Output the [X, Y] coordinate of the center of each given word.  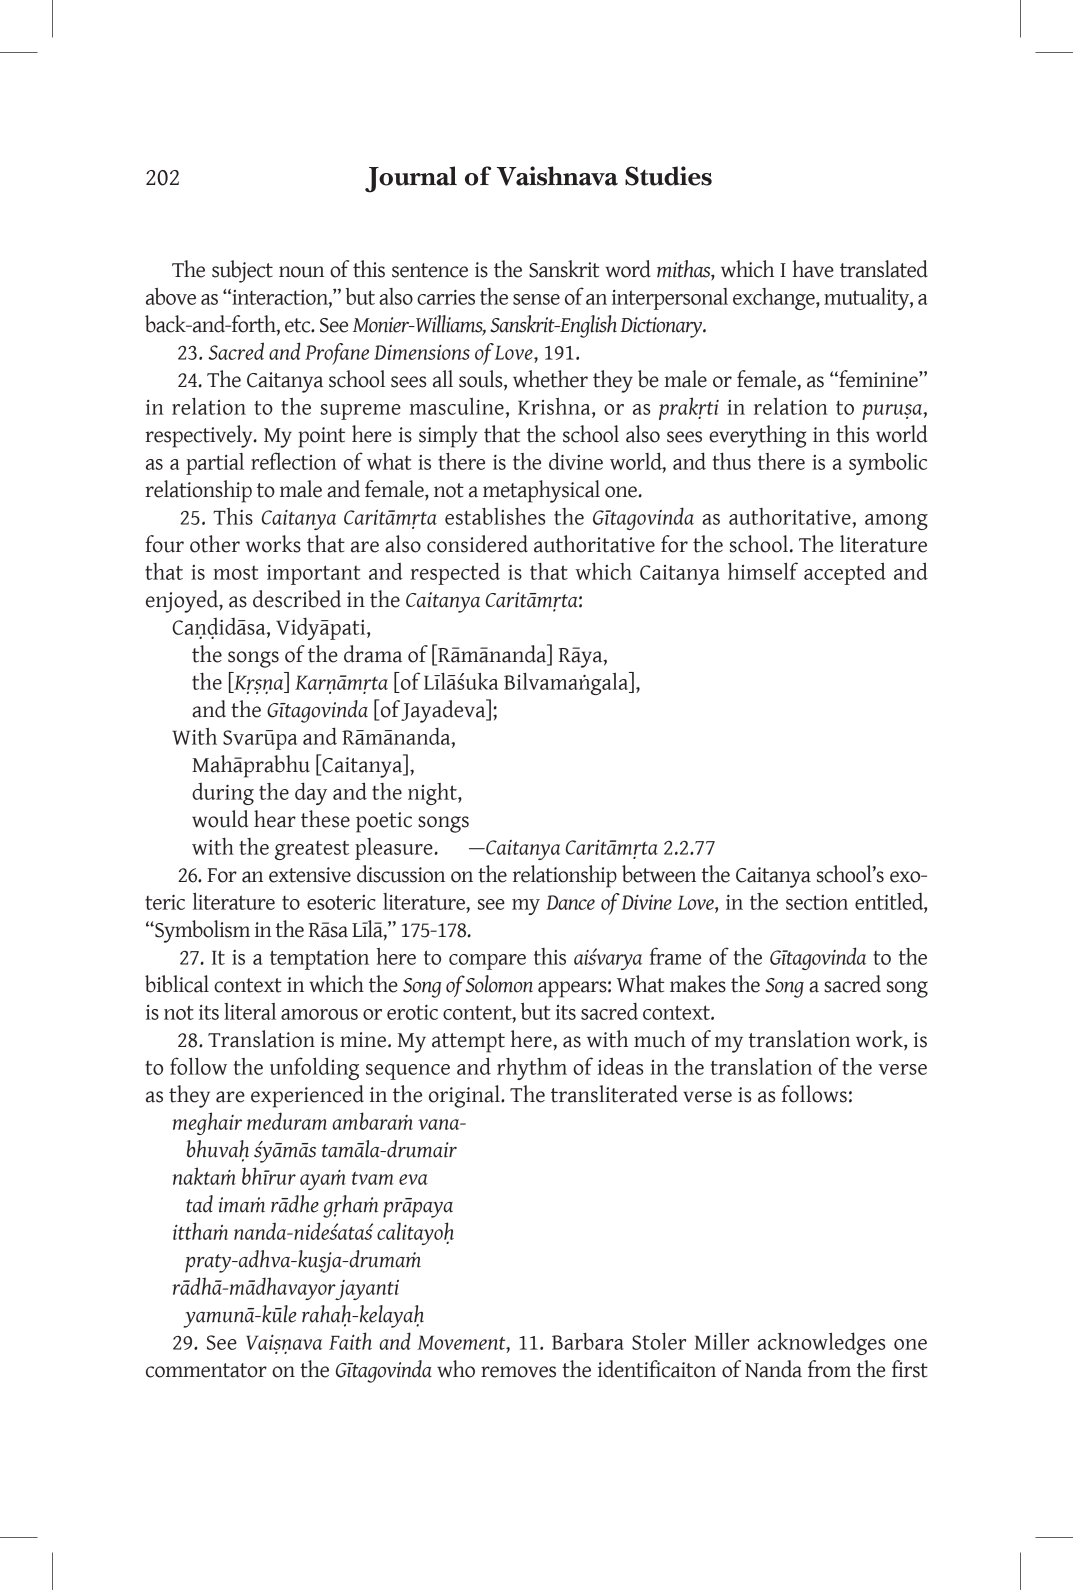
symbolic [888, 463]
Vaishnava [557, 176]
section [817, 902]
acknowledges [821, 1343]
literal [250, 1011]
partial [215, 464]
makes [698, 984]
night [433, 794]
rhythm [532, 1069]
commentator [206, 1370]
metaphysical [541, 491]
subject [242, 271]
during [223, 794]
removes [518, 1372]
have [813, 269]
